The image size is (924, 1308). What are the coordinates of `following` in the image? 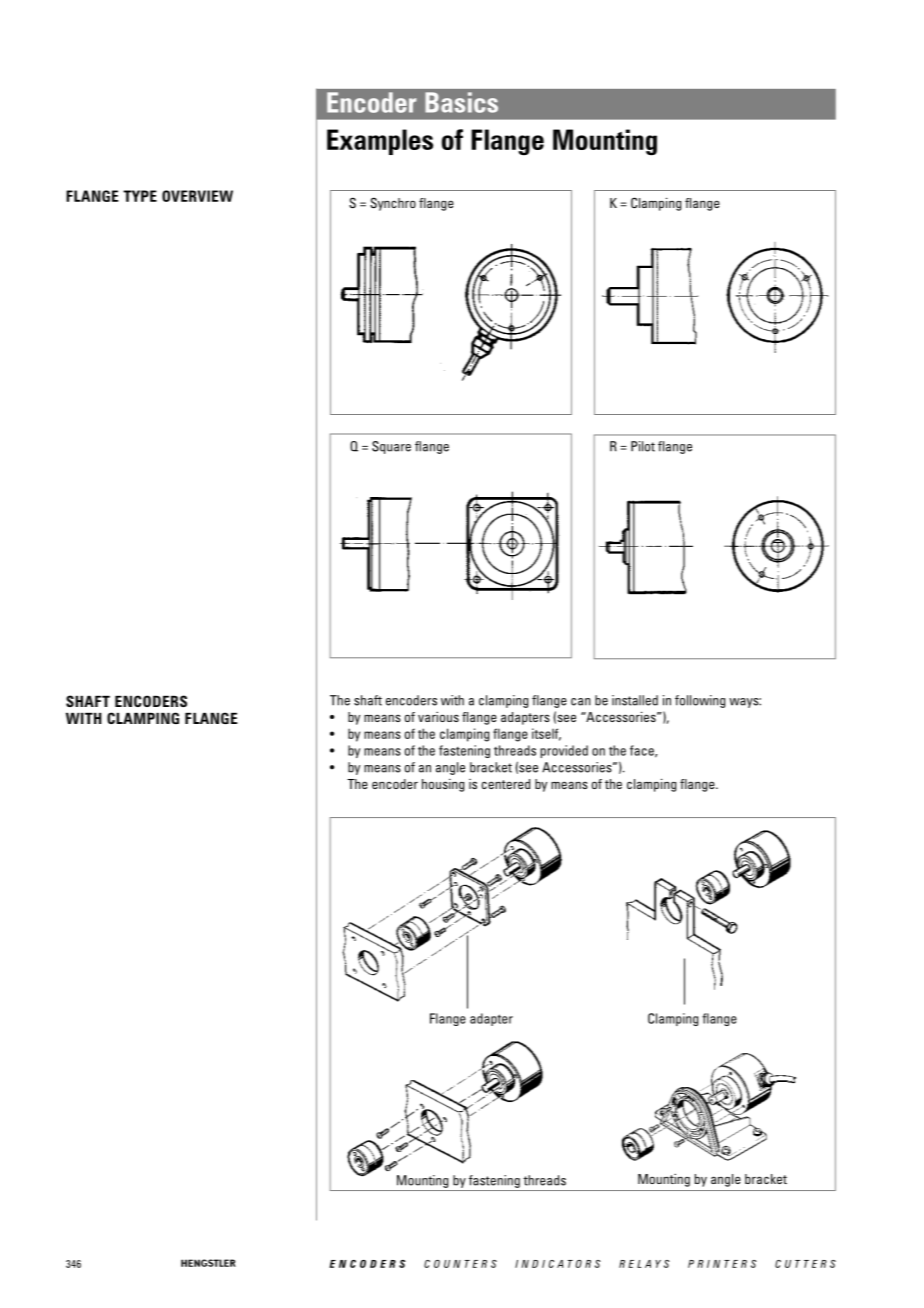 It's located at (700, 701).
